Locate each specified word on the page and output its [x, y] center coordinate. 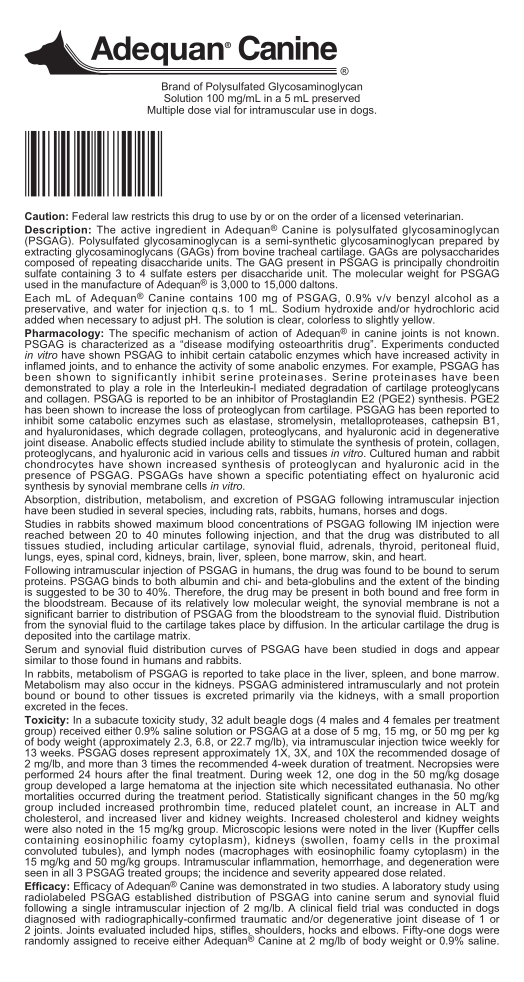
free [452, 592]
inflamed [45, 366]
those [84, 659]
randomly [47, 940]
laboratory [417, 888]
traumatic [264, 917]
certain [228, 355]
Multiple [166, 111]
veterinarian [433, 216]
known [481, 333]
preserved [336, 99]
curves [226, 650]
